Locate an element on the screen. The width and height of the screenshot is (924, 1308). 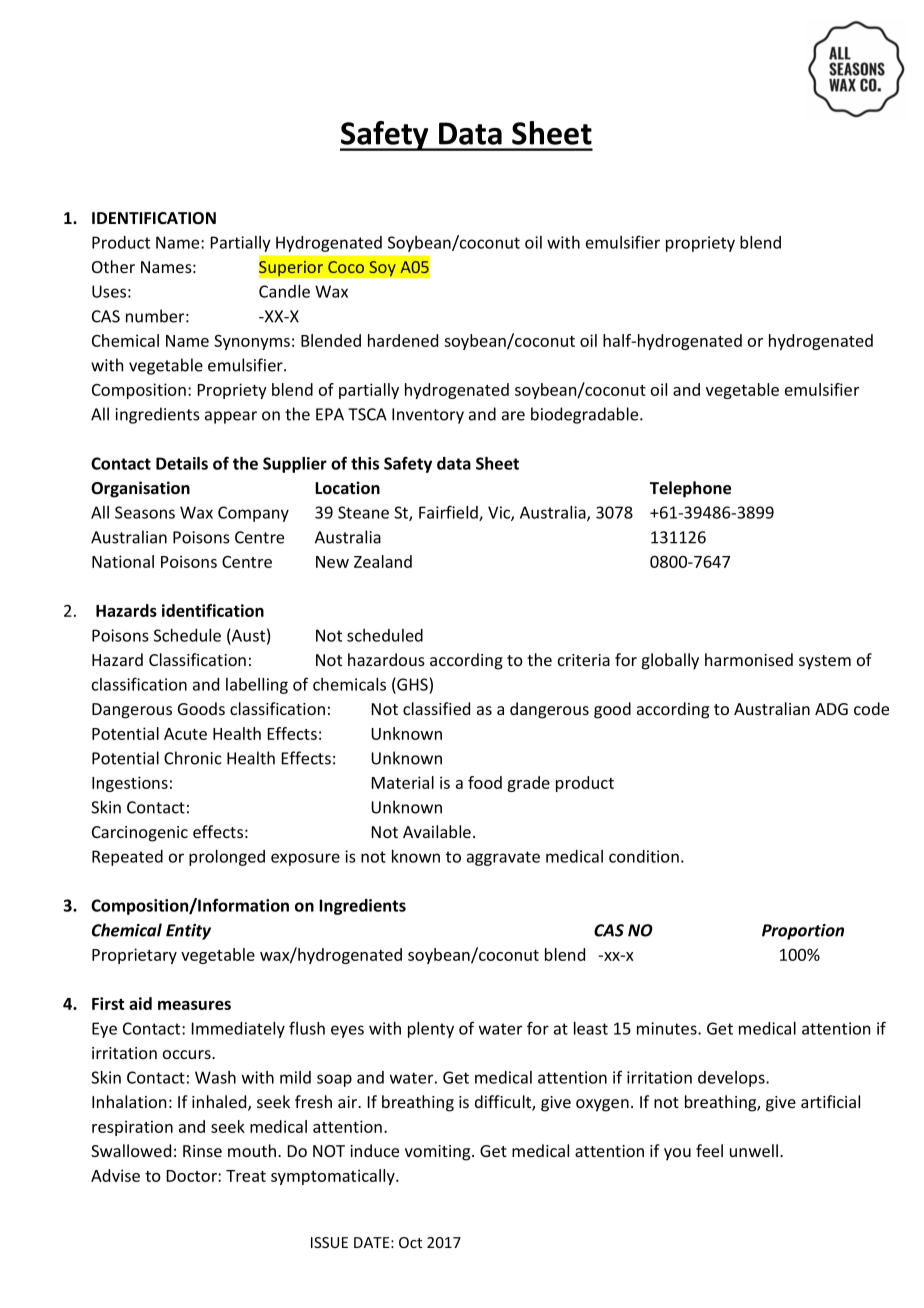
Zealand is located at coordinates (383, 561).
